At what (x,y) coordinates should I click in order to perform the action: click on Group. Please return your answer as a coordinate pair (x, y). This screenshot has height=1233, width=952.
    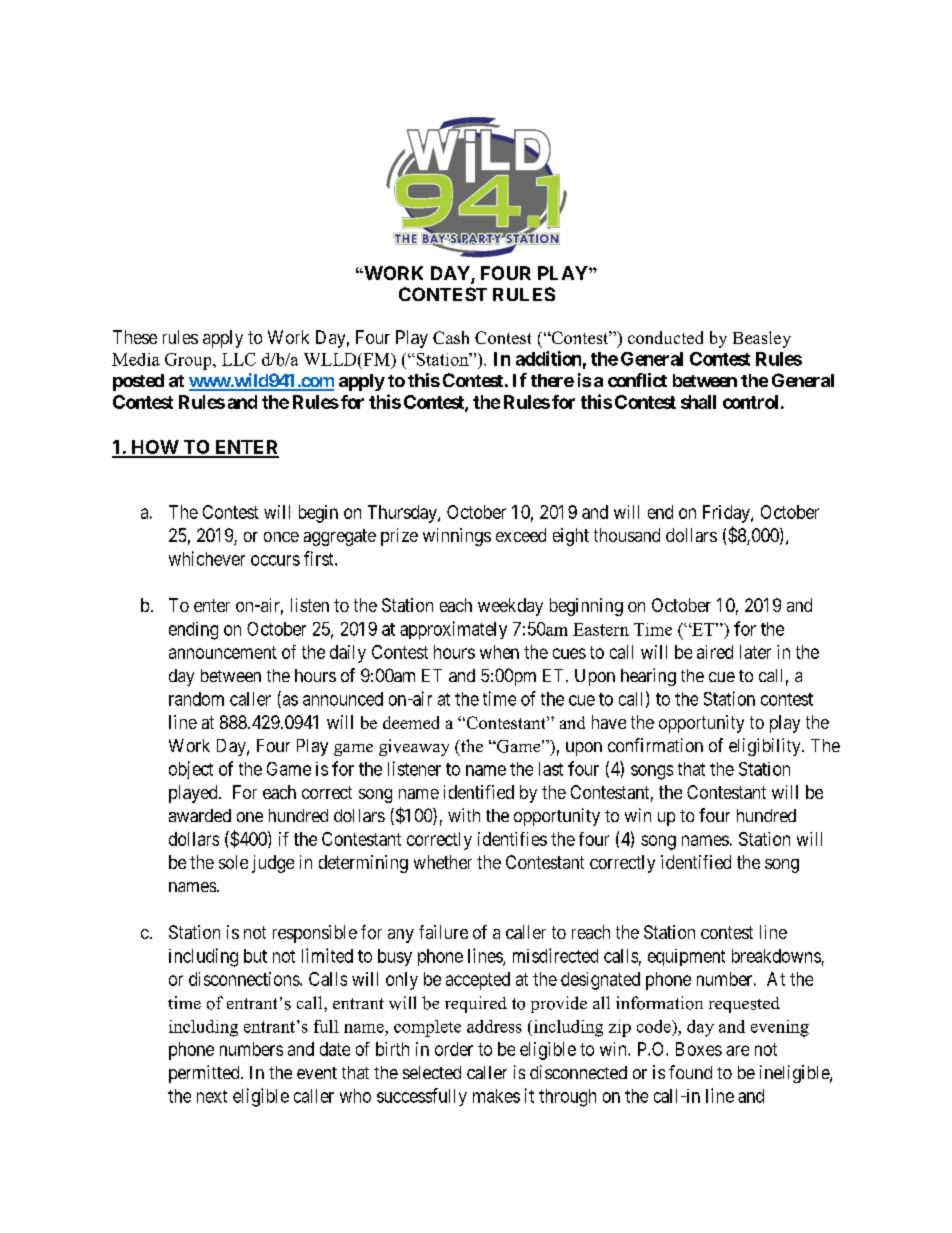
    Looking at the image, I should click on (189, 361).
